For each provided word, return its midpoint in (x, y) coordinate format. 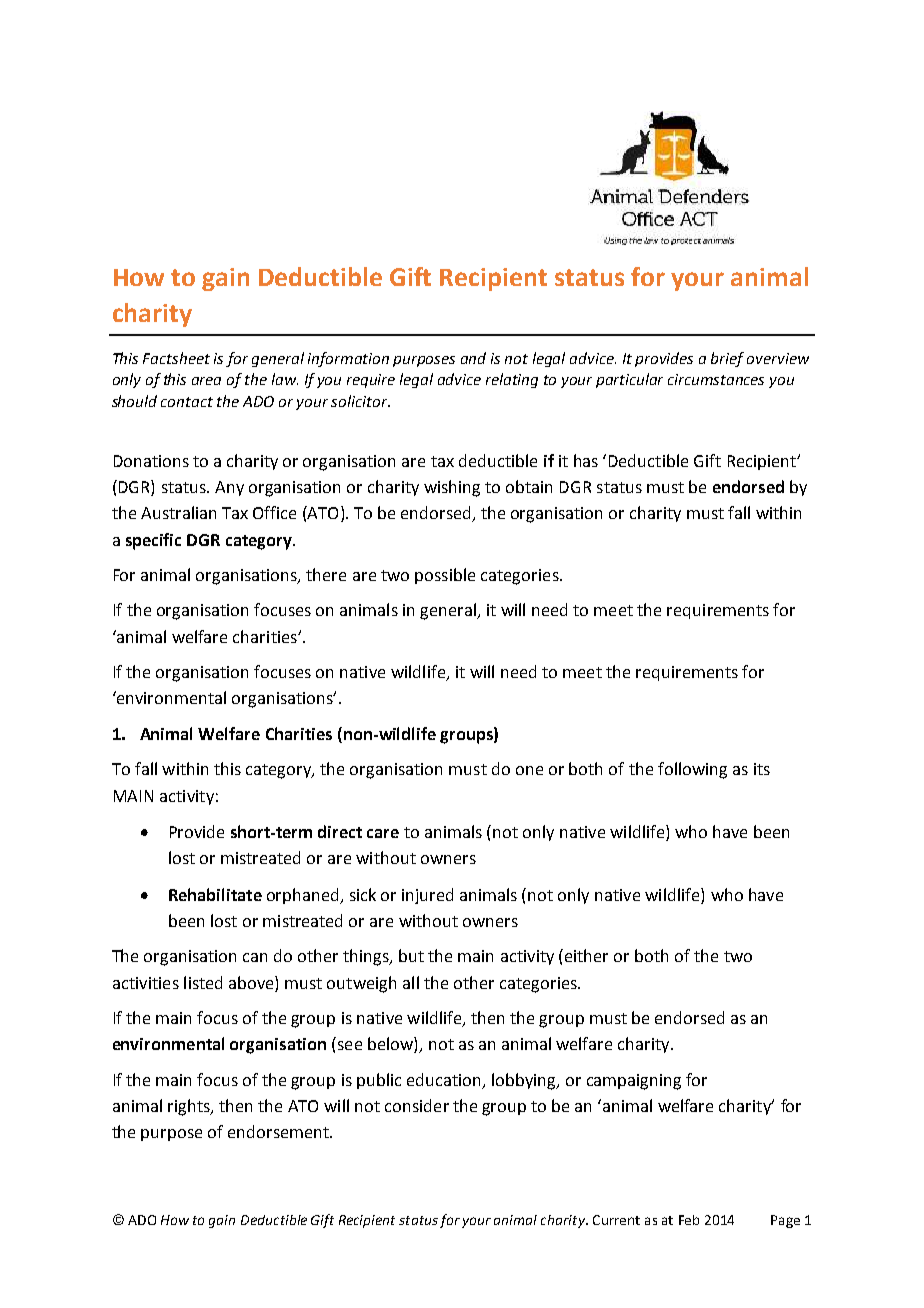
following (692, 770)
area (206, 381)
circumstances (716, 379)
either (586, 955)
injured (427, 896)
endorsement (279, 1131)
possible (445, 576)
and (473, 358)
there (326, 574)
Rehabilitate (215, 894)
